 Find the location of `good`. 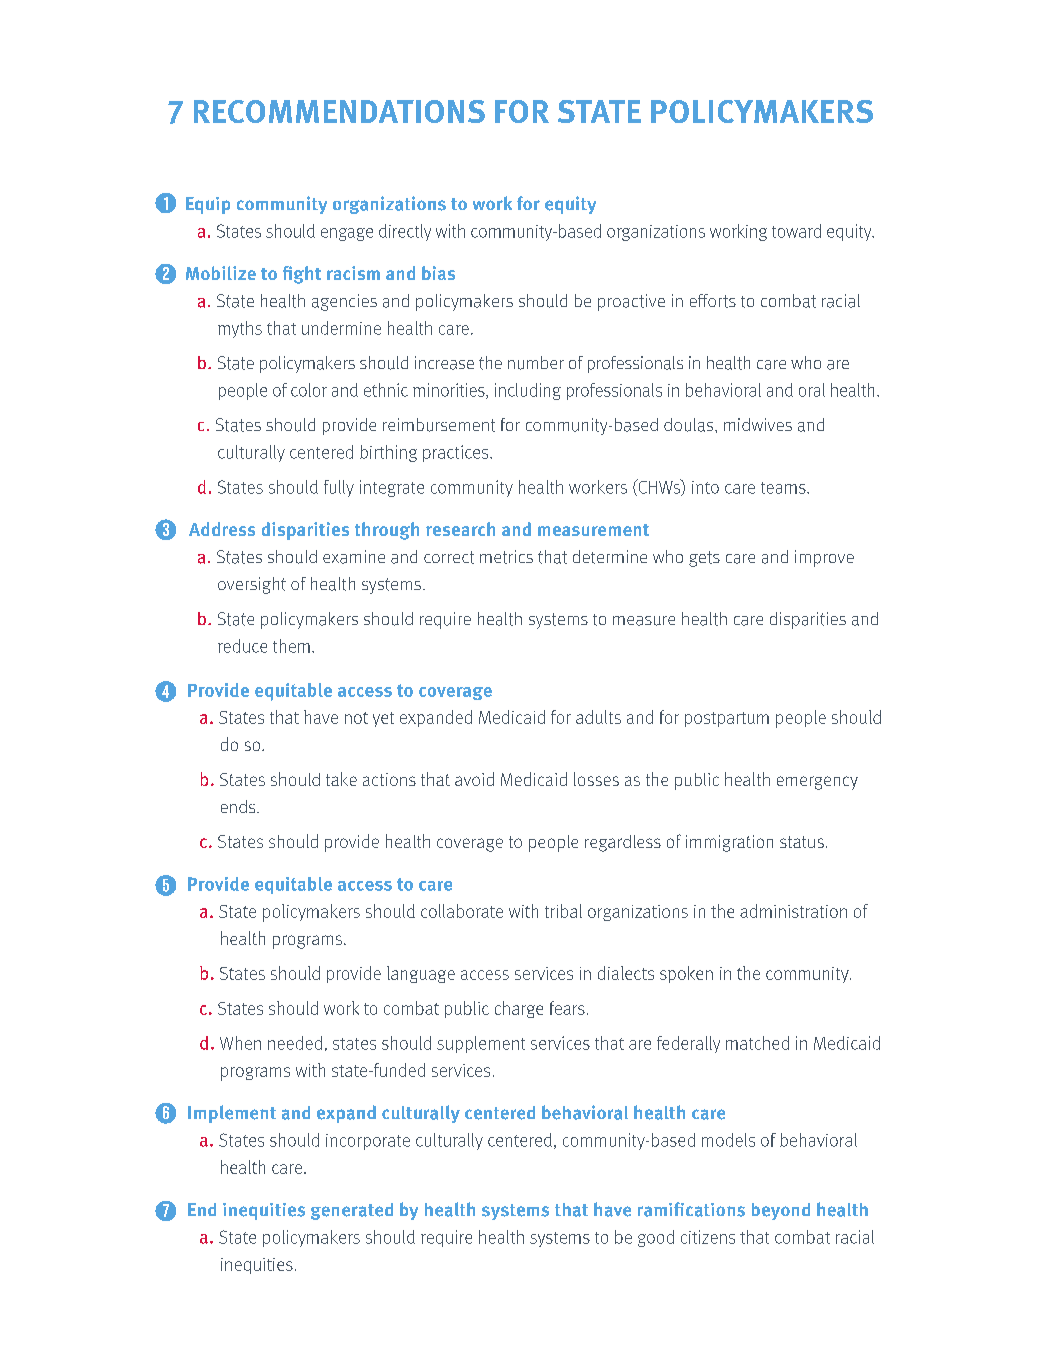

good is located at coordinates (656, 1238).
